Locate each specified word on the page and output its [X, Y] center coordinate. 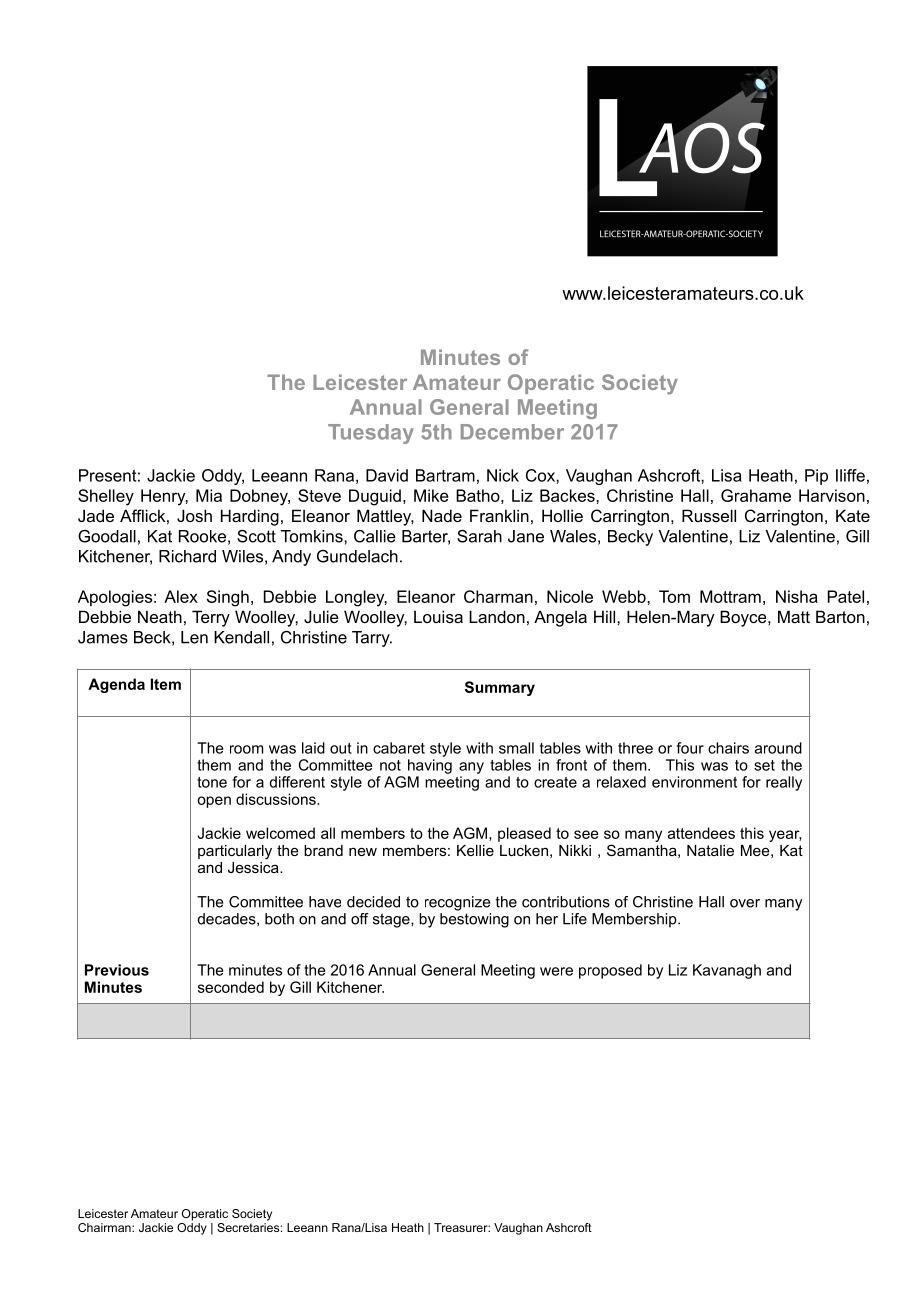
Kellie [475, 850]
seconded [231, 987]
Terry [211, 618]
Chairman [105, 1227]
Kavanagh [727, 971]
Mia [209, 495]
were [556, 971]
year [785, 836]
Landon [497, 616]
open [214, 802]
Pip [816, 477]
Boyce [744, 618]
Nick [503, 475]
